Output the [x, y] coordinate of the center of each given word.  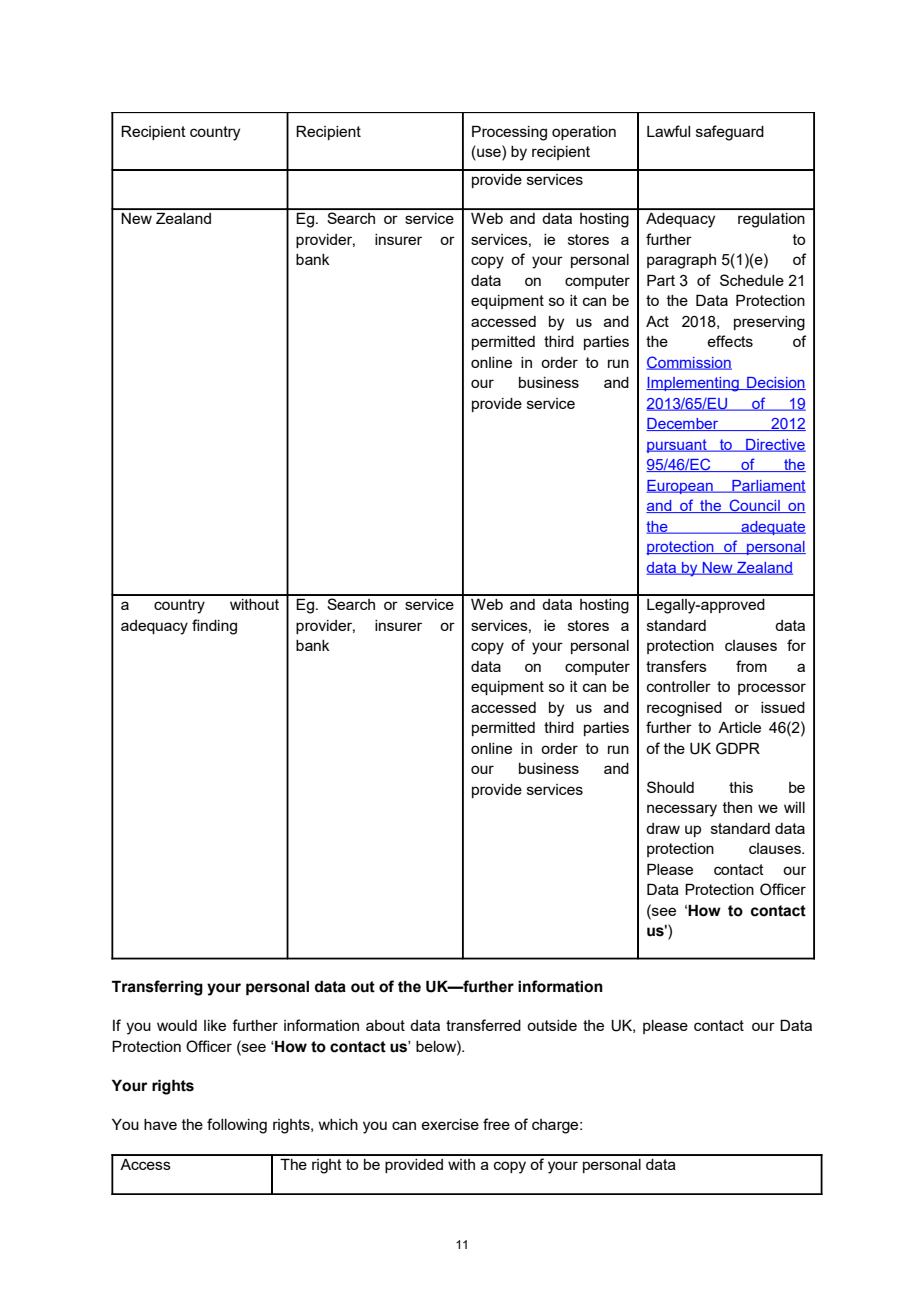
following [237, 1126]
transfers [676, 666]
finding [214, 627]
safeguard [730, 133]
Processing [509, 133]
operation [584, 133]
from [751, 666]
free [496, 1124]
